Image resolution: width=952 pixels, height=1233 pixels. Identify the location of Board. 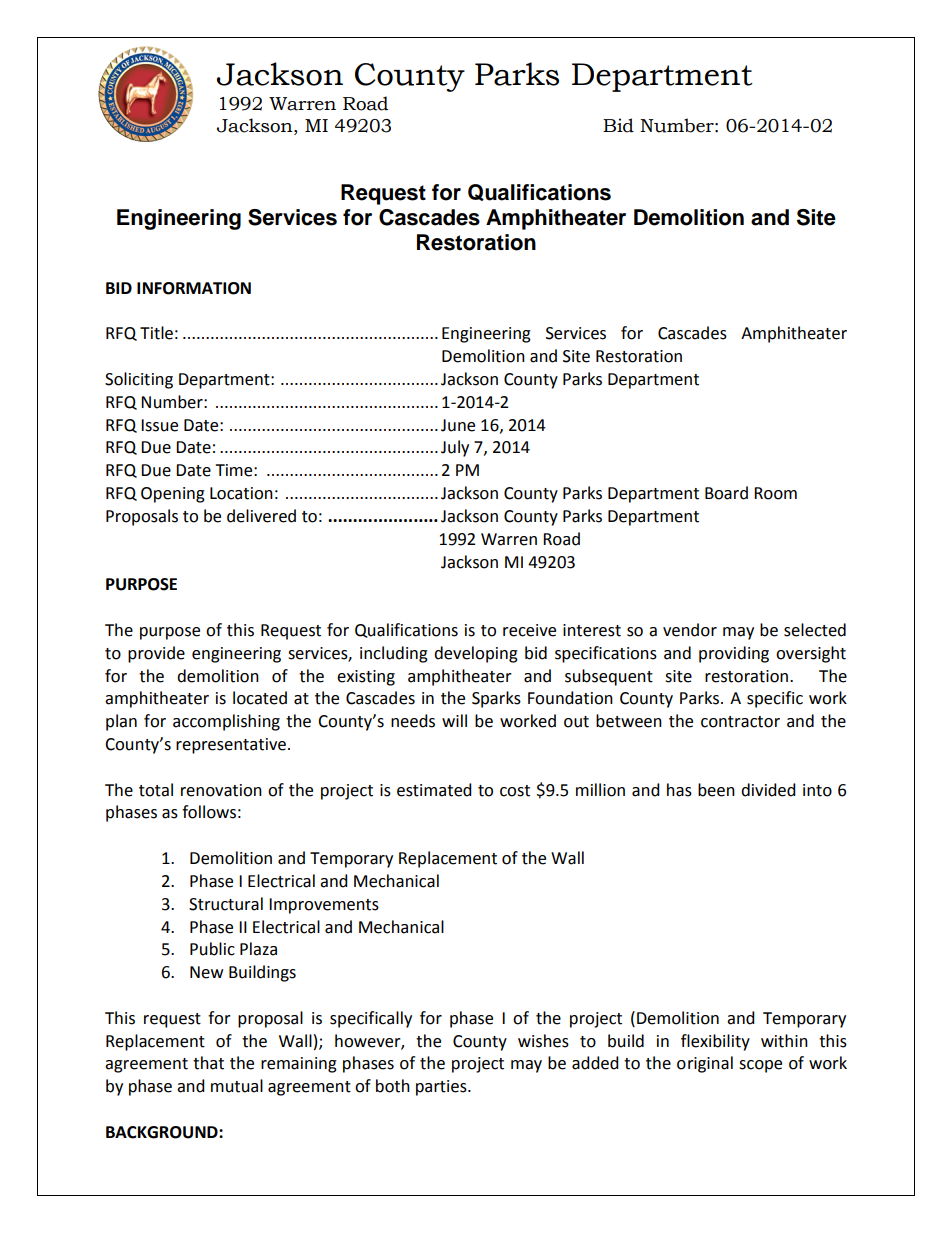
(726, 493).
